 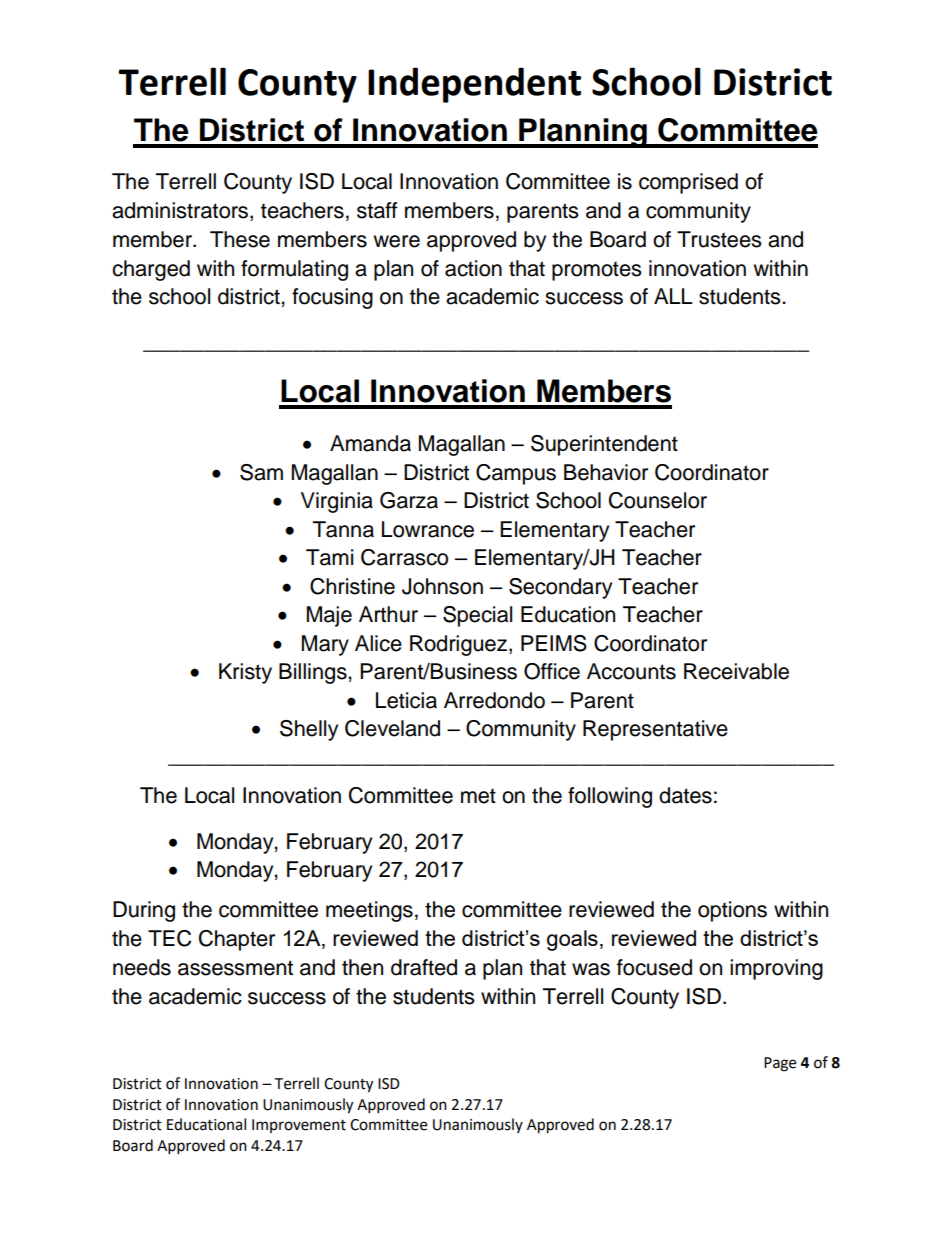 I want to click on administrators, so click(x=181, y=211).
